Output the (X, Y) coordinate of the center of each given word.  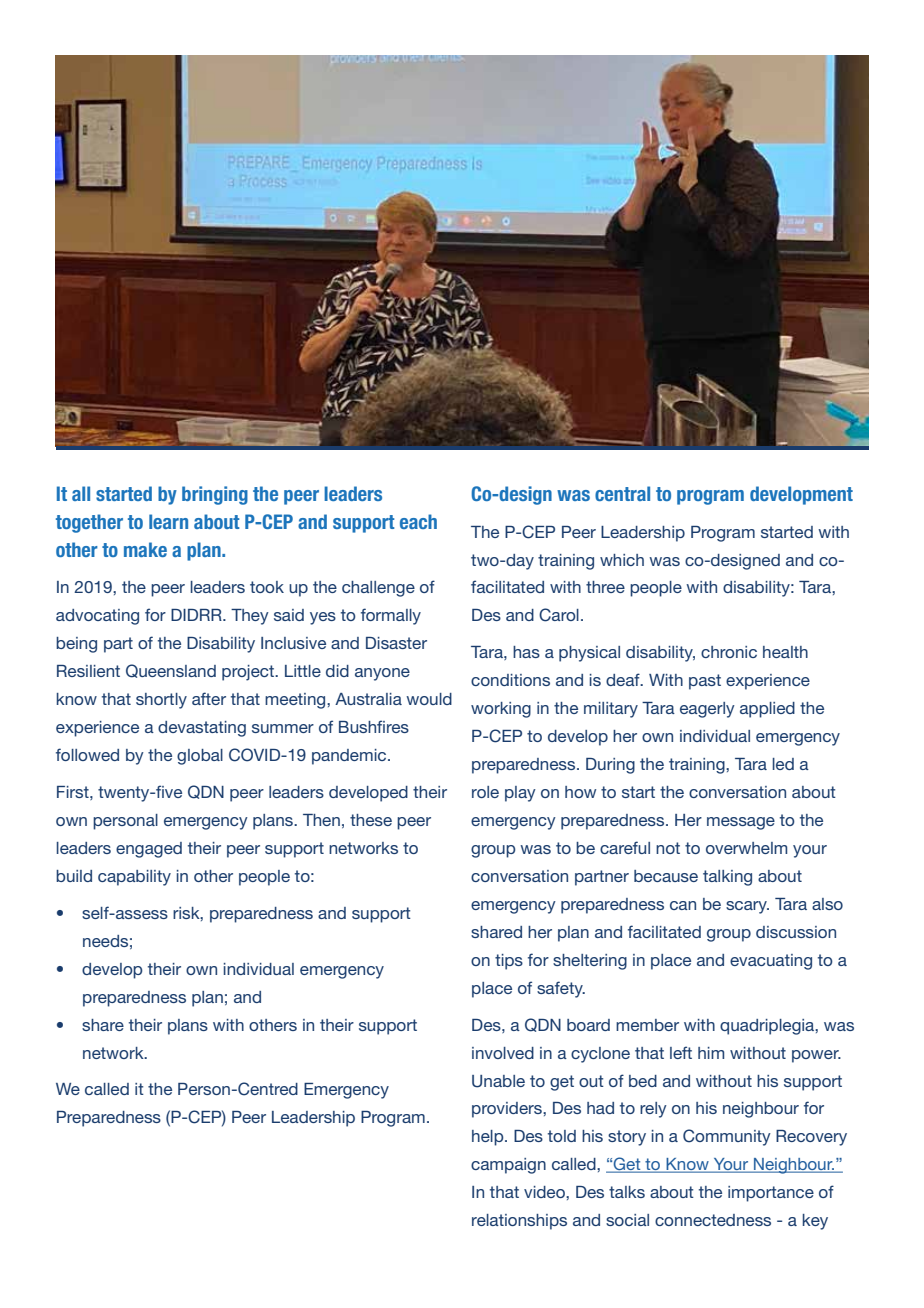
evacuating (771, 962)
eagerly (707, 710)
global (200, 757)
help (489, 1138)
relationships (519, 1222)
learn (168, 521)
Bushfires (374, 726)
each (418, 521)
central (622, 493)
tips (509, 962)
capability (134, 878)
